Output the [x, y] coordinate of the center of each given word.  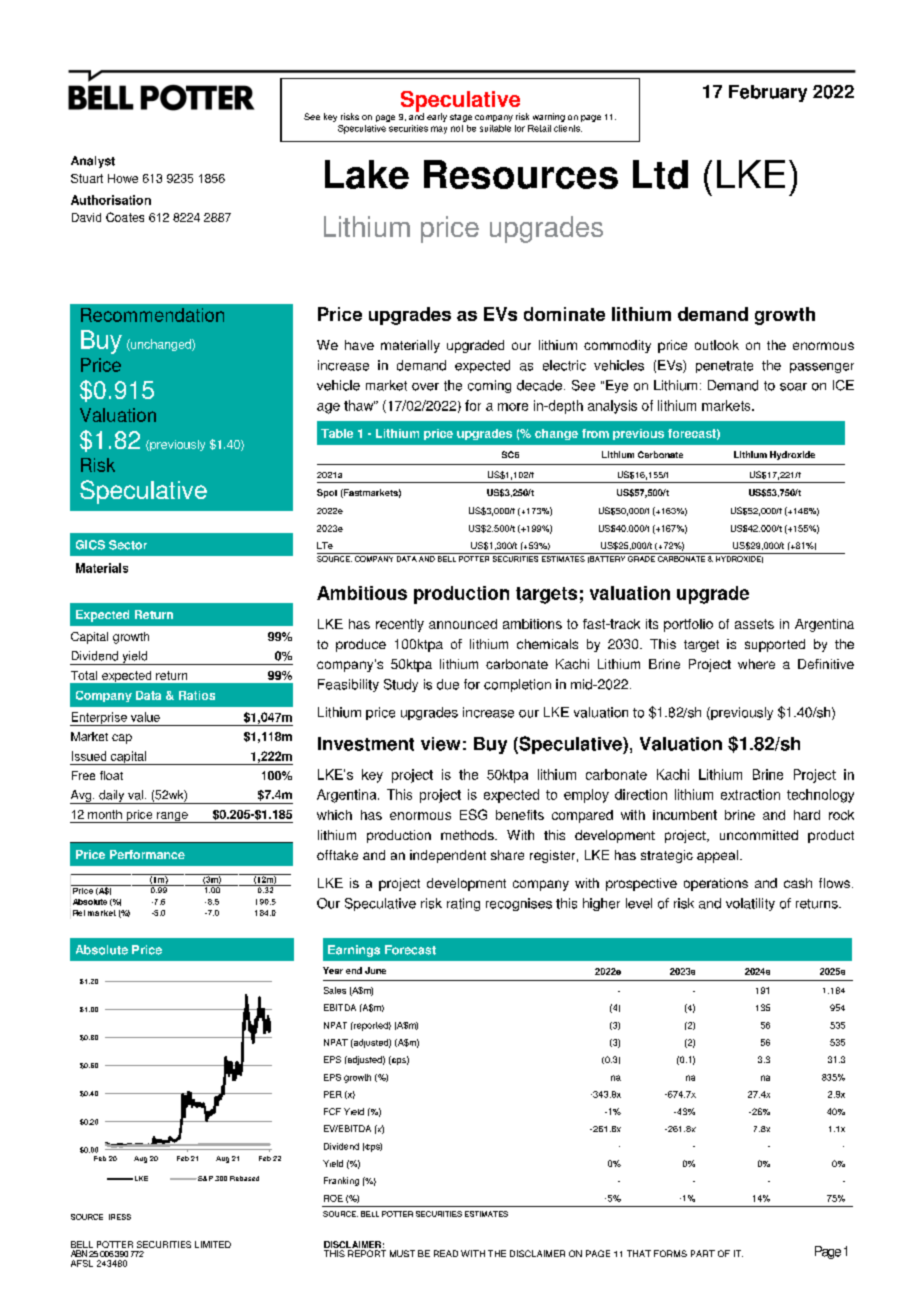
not [457, 128]
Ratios [197, 695]
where [756, 664]
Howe [123, 178]
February [768, 93]
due [448, 684]
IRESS [120, 1217]
